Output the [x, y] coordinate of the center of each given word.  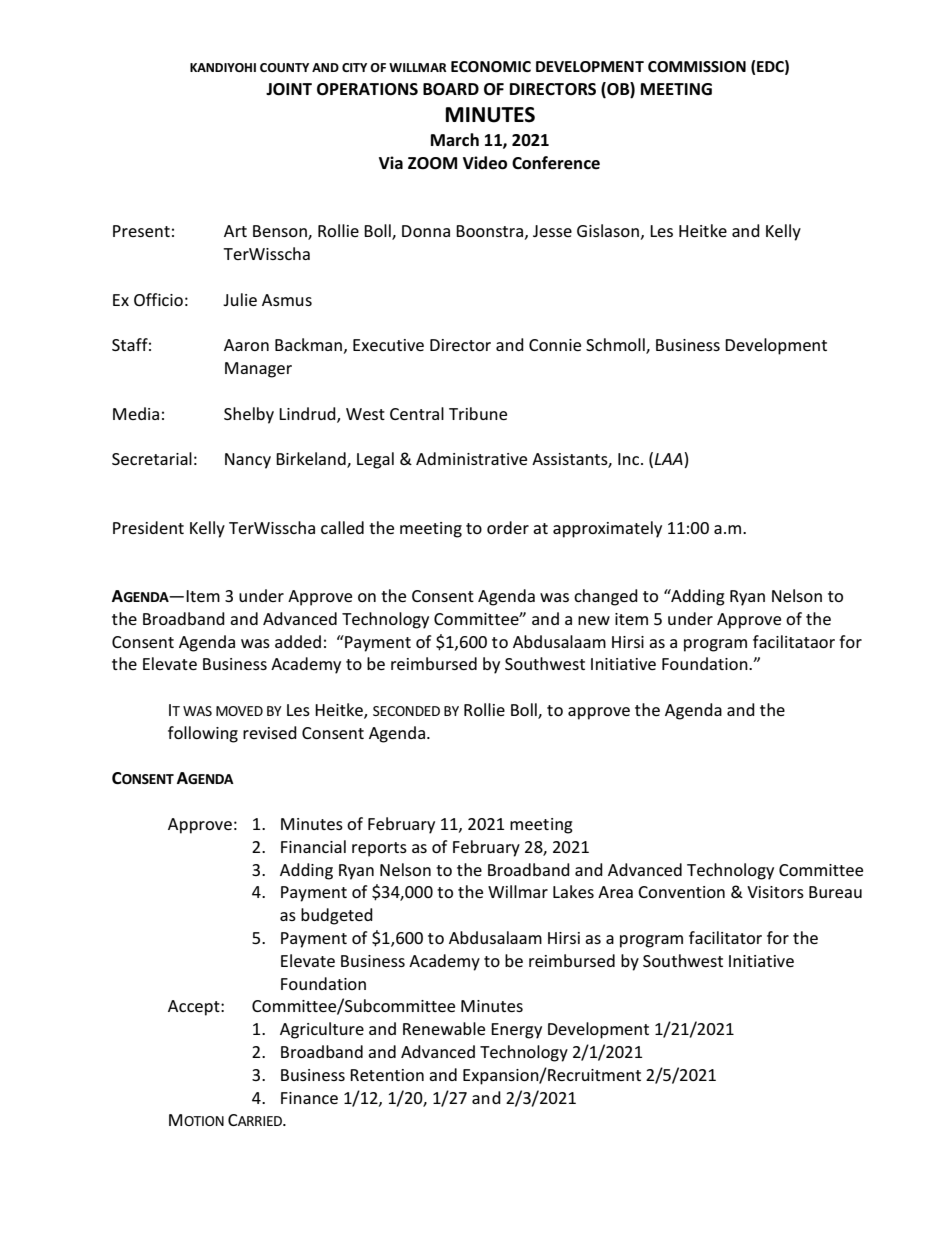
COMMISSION [697, 66]
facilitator [725, 937]
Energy [516, 1031]
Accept [195, 1008]
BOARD [451, 89]
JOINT [289, 89]
